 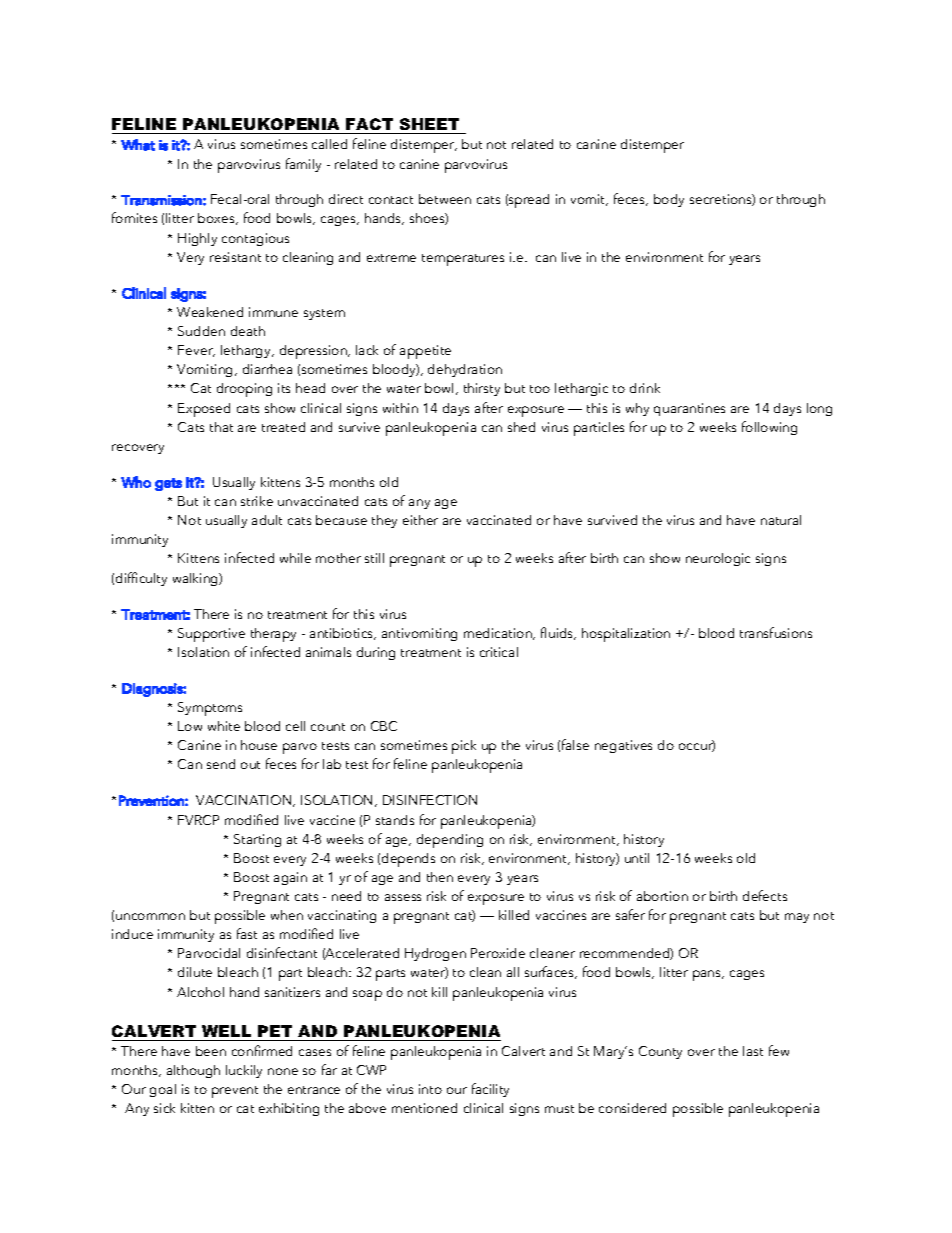 What do you see at coordinates (211, 635) in the image?
I see `Supportive` at bounding box center [211, 635].
